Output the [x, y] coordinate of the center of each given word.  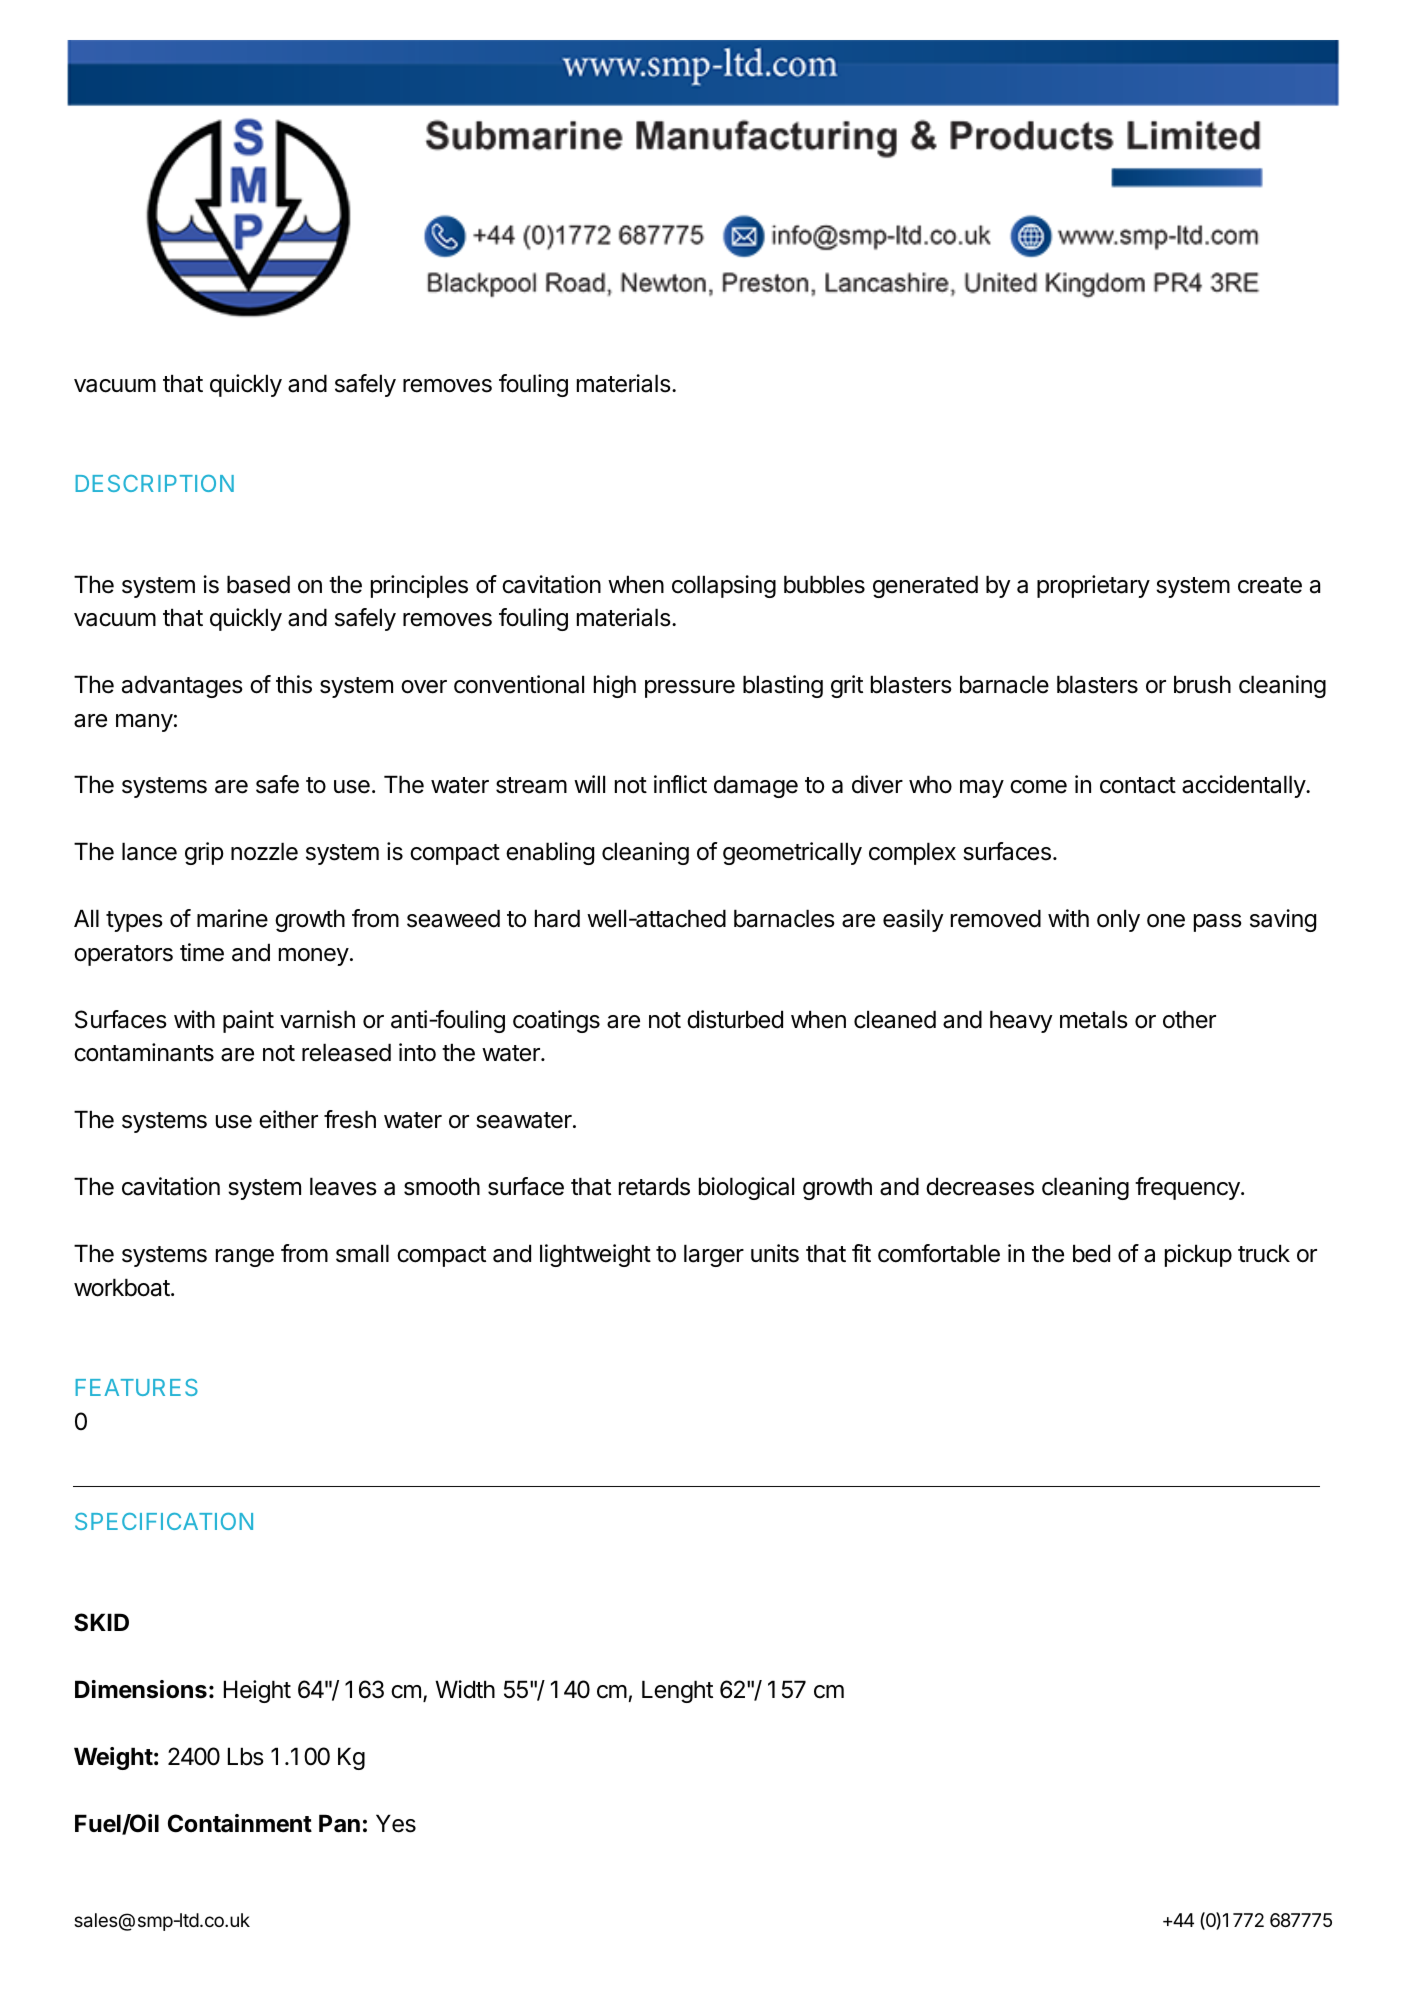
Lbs [246, 1756]
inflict [680, 784]
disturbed [735, 1019]
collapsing [724, 586]
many [144, 723]
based [258, 584]
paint [248, 1021]
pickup [1198, 1255]
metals [1094, 1019]
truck [1264, 1253]
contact [1138, 785]
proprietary [1093, 586]
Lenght [677, 1691]
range [245, 1258]
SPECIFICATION [164, 1521]
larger [714, 1255]
